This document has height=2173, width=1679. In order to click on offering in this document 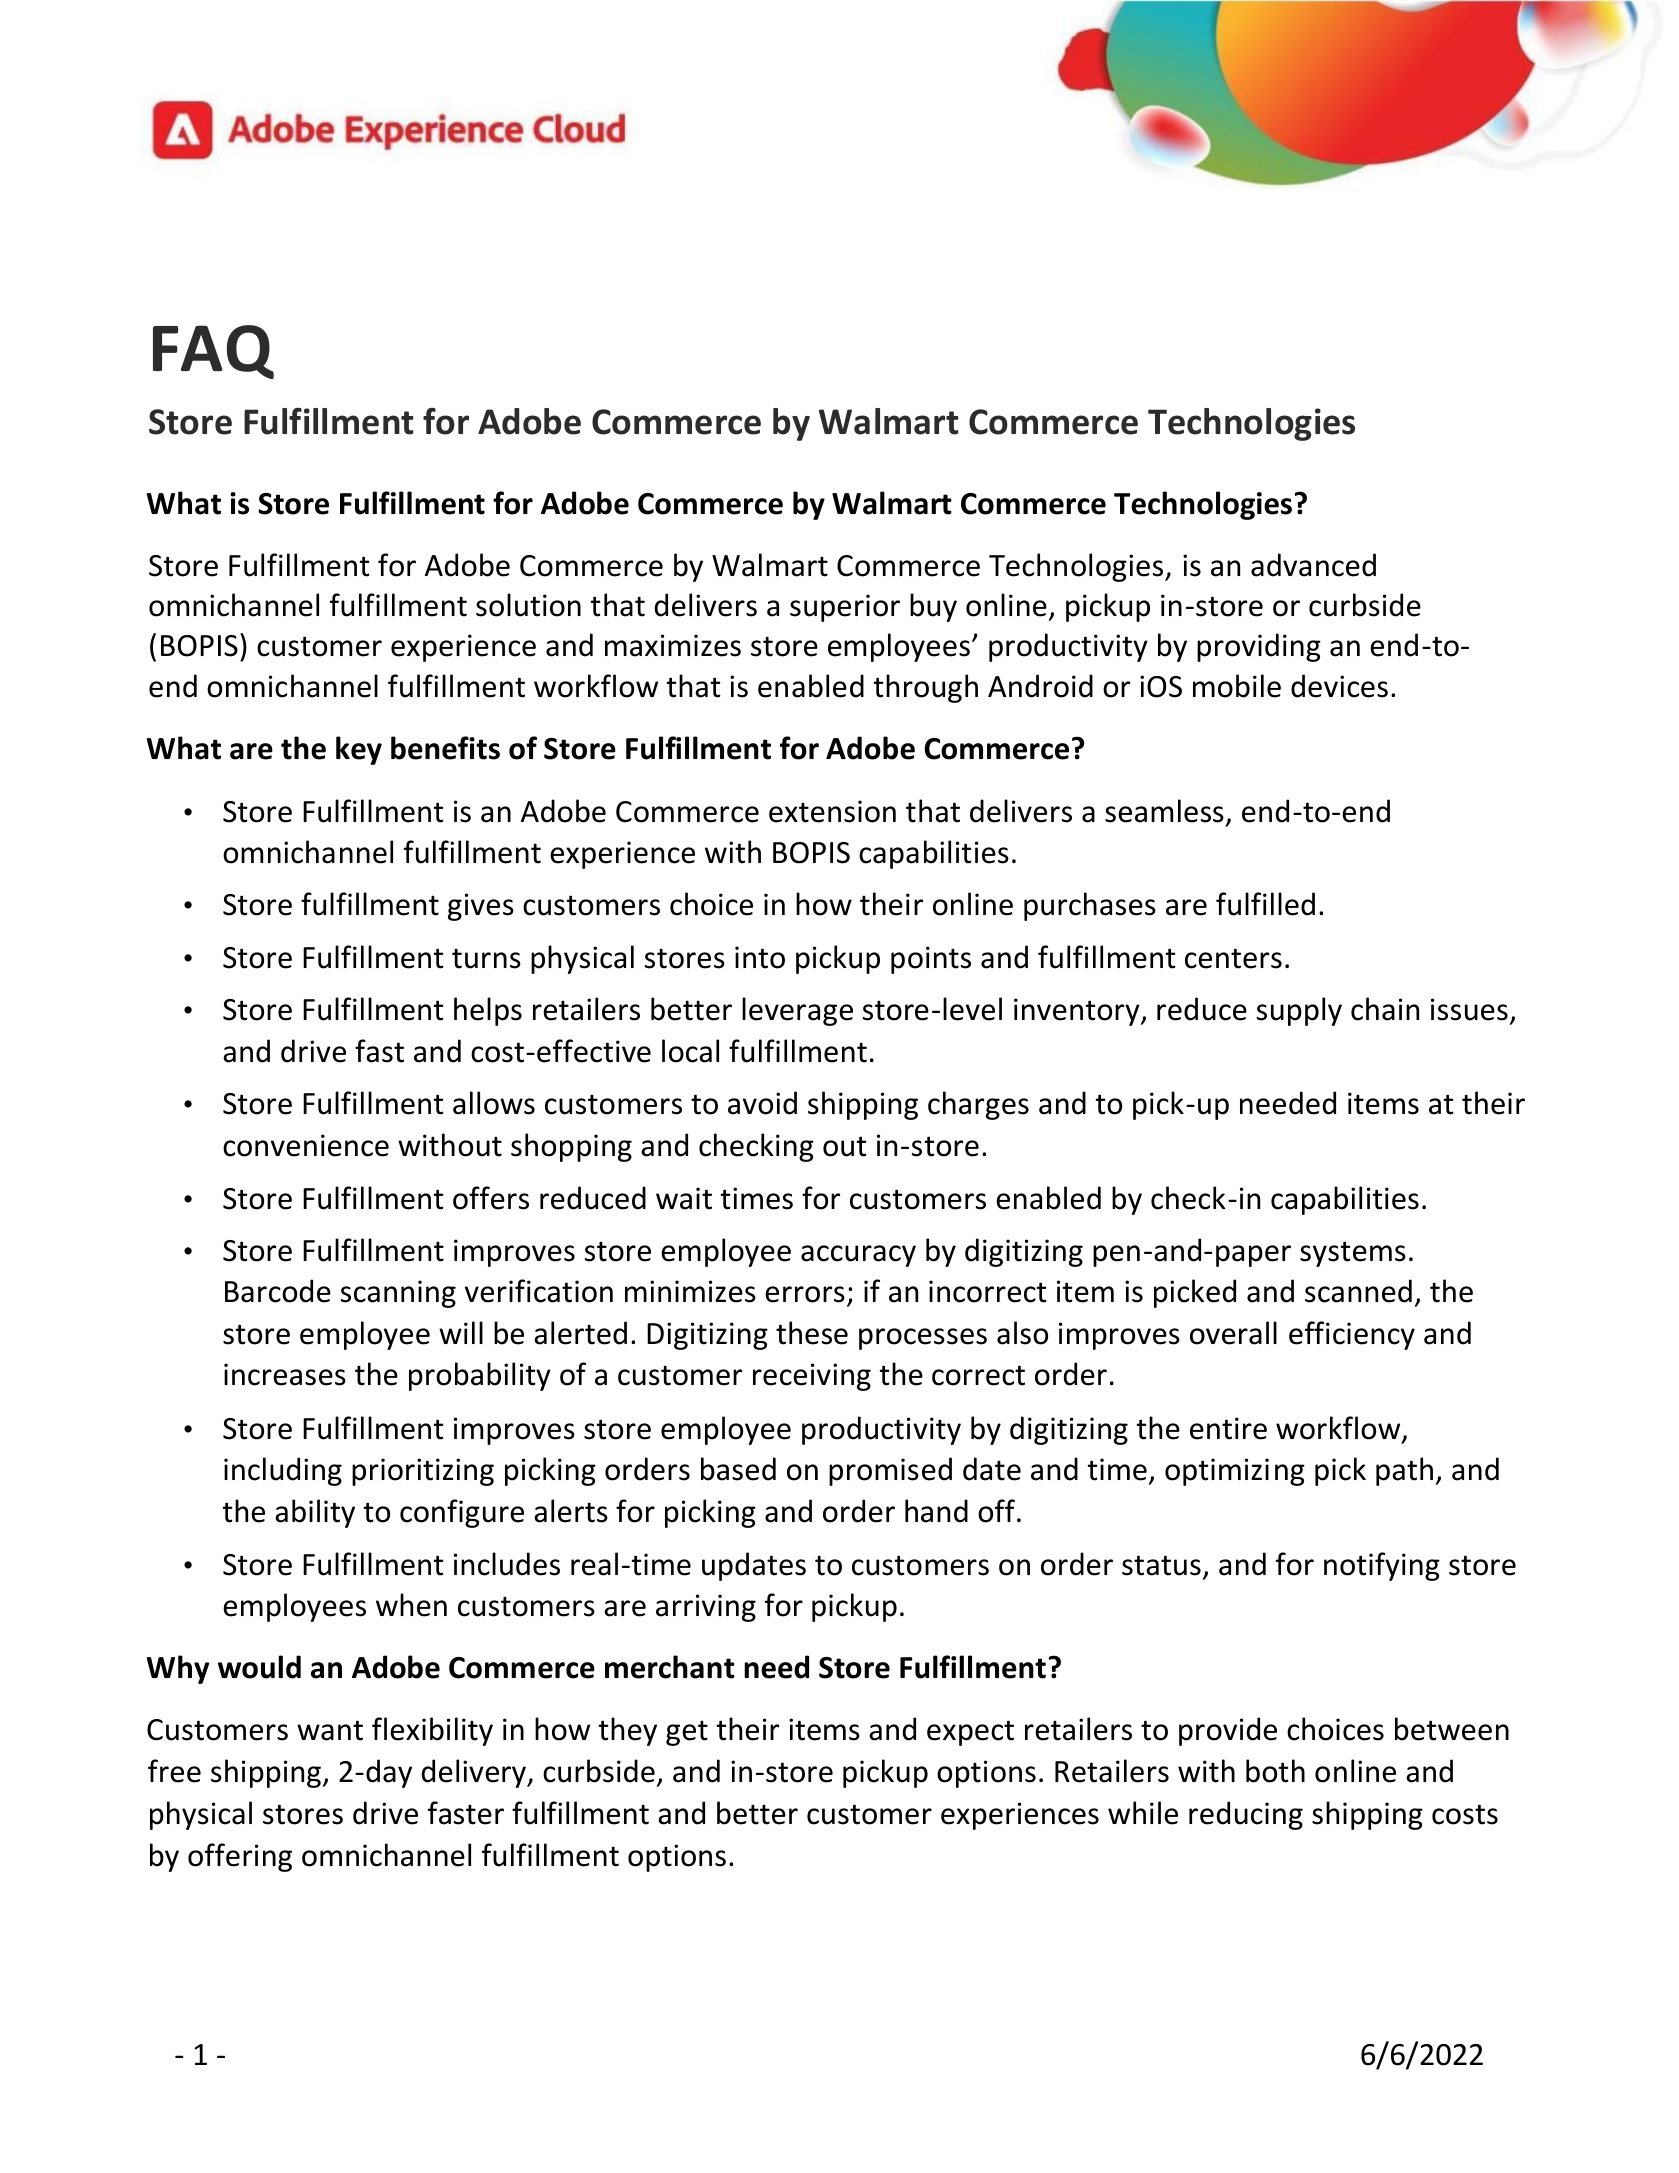, I will do `click(240, 1857)`.
